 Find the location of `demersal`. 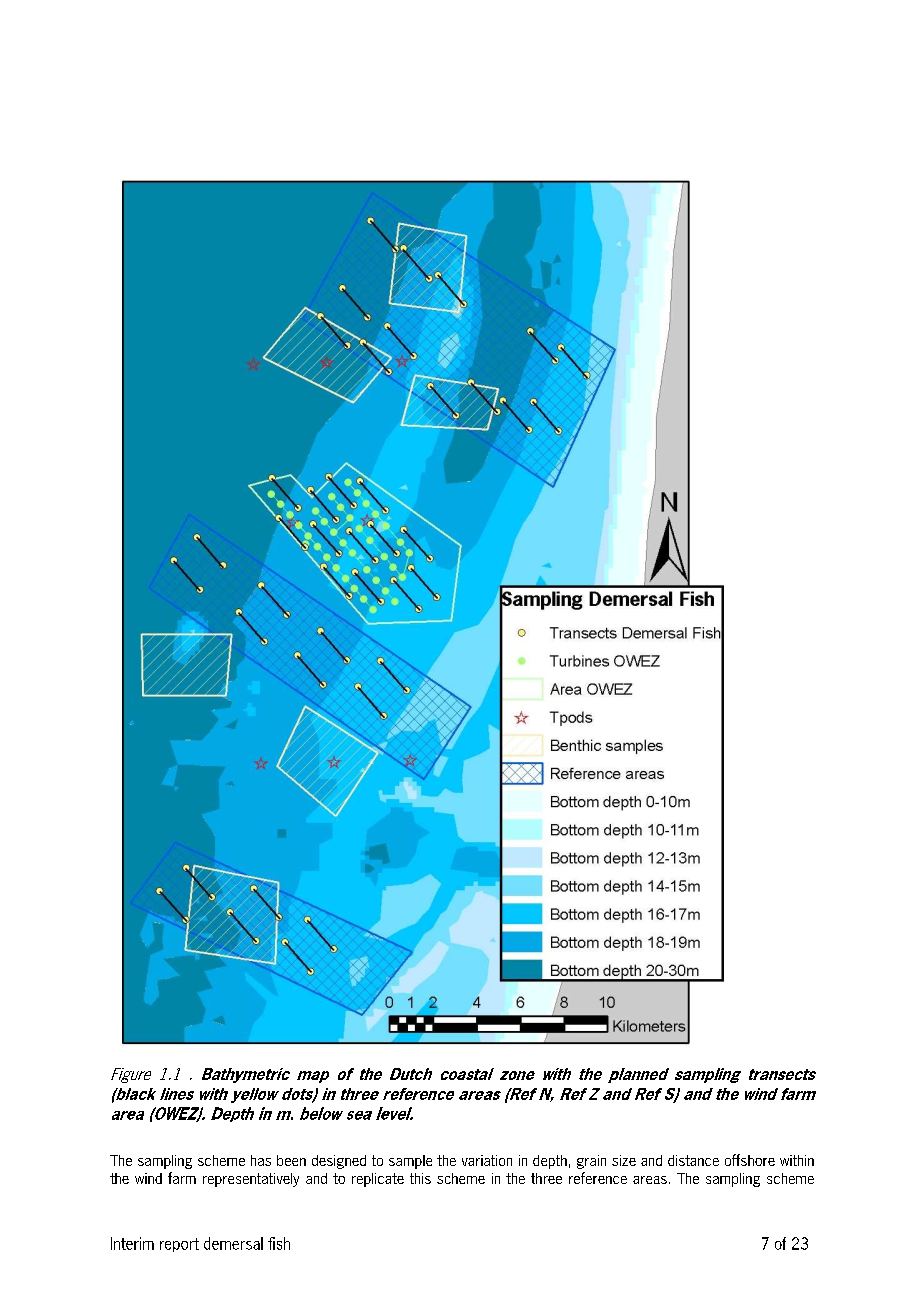

demersal is located at coordinates (233, 1243).
